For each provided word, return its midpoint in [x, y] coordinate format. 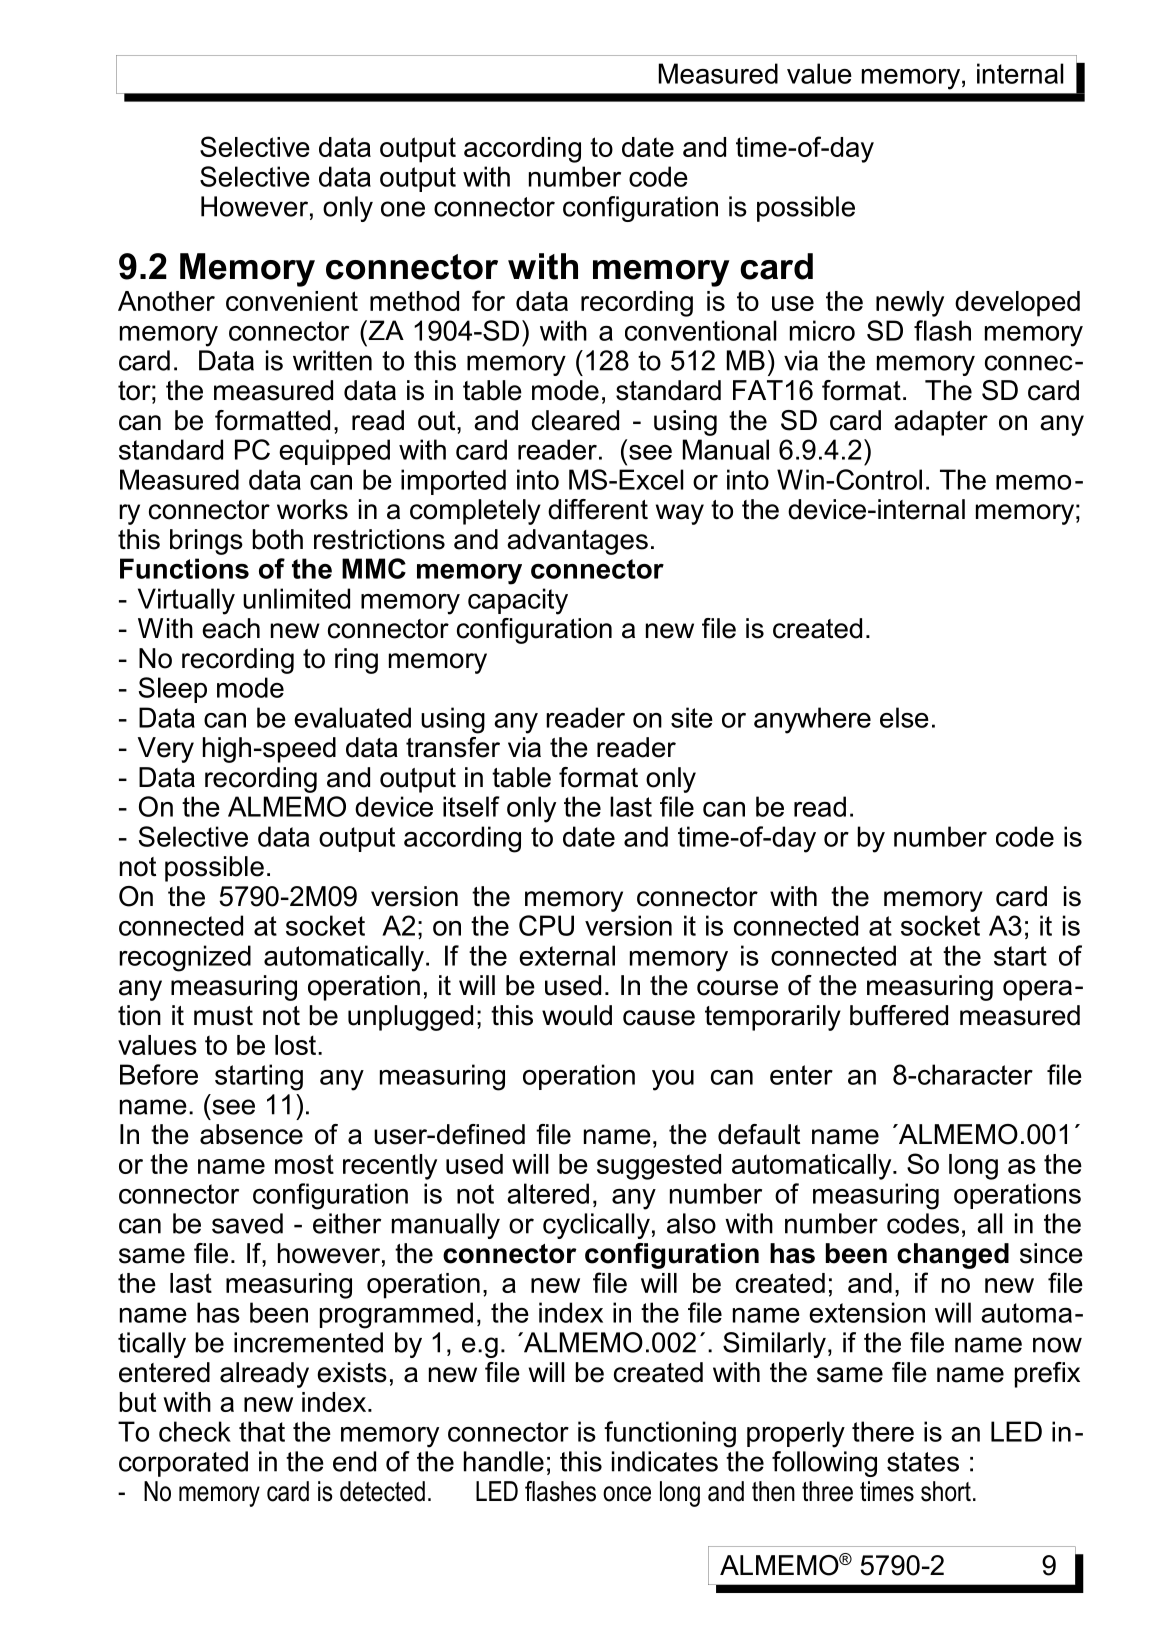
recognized [185, 958]
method [414, 301]
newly [910, 304]
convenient [292, 301]
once [627, 1494]
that [262, 1431]
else [904, 717]
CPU [546, 925]
